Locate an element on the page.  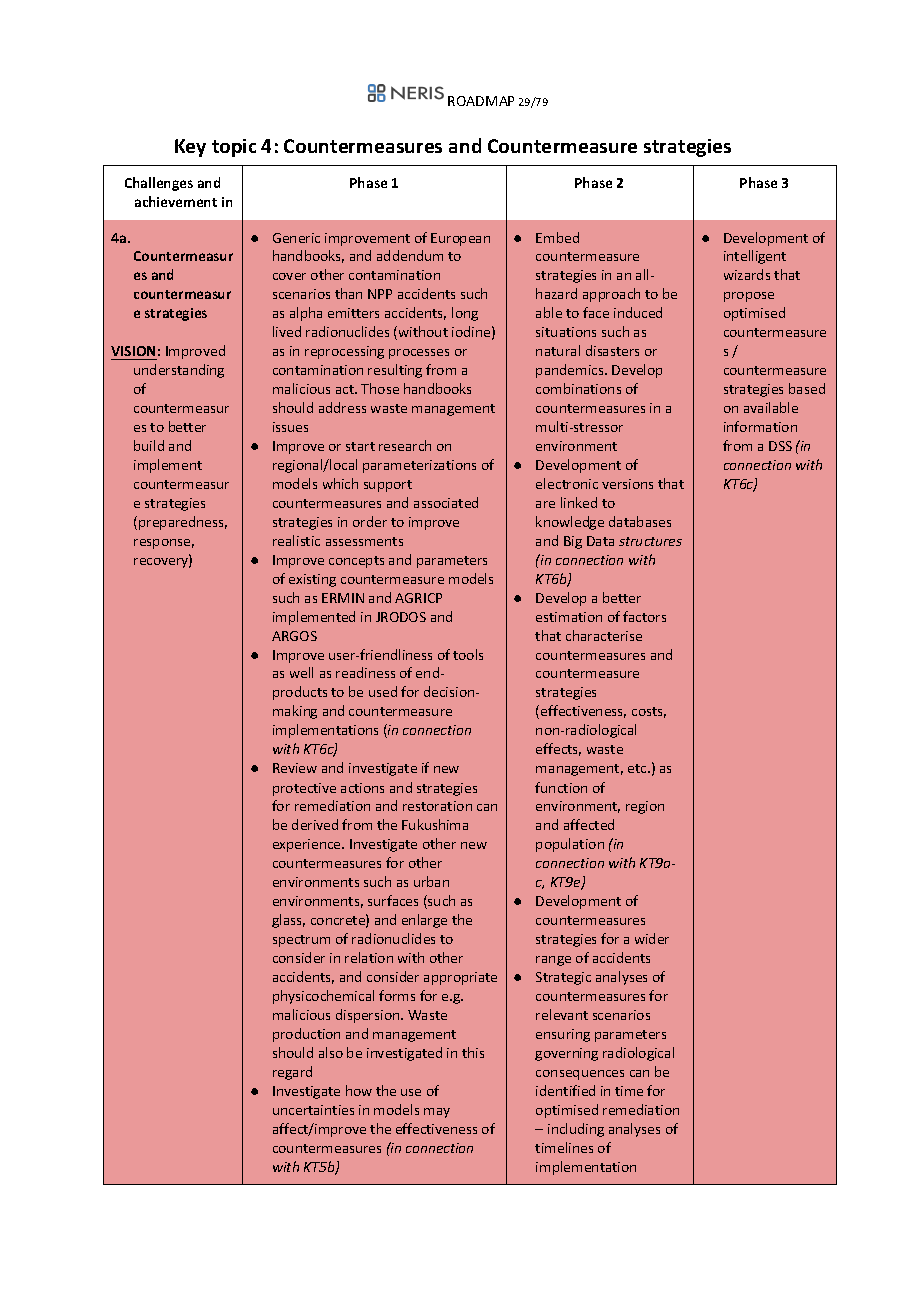
factors is located at coordinates (644, 616).
